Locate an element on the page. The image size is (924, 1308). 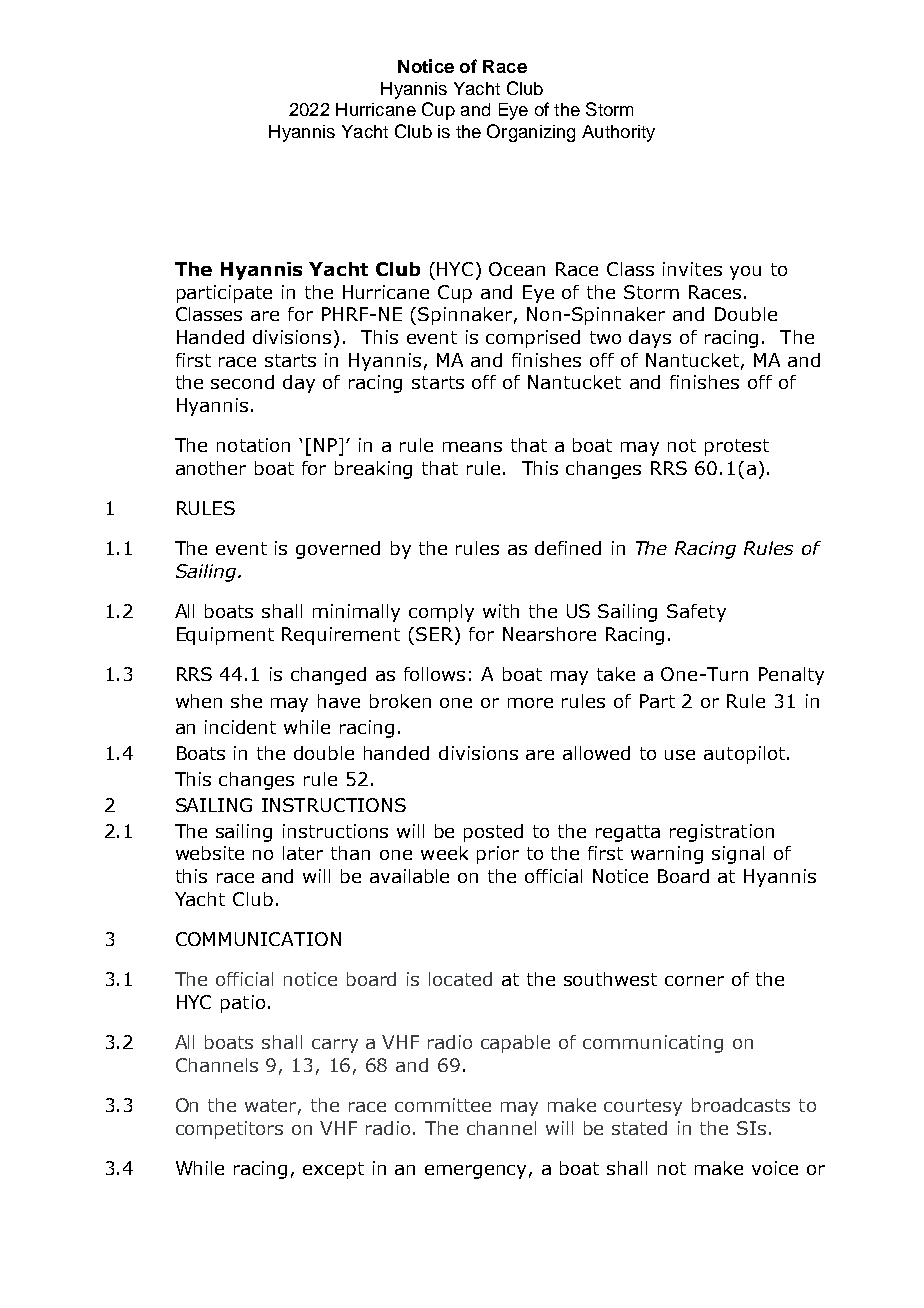
broadcasts is located at coordinates (741, 1105).
